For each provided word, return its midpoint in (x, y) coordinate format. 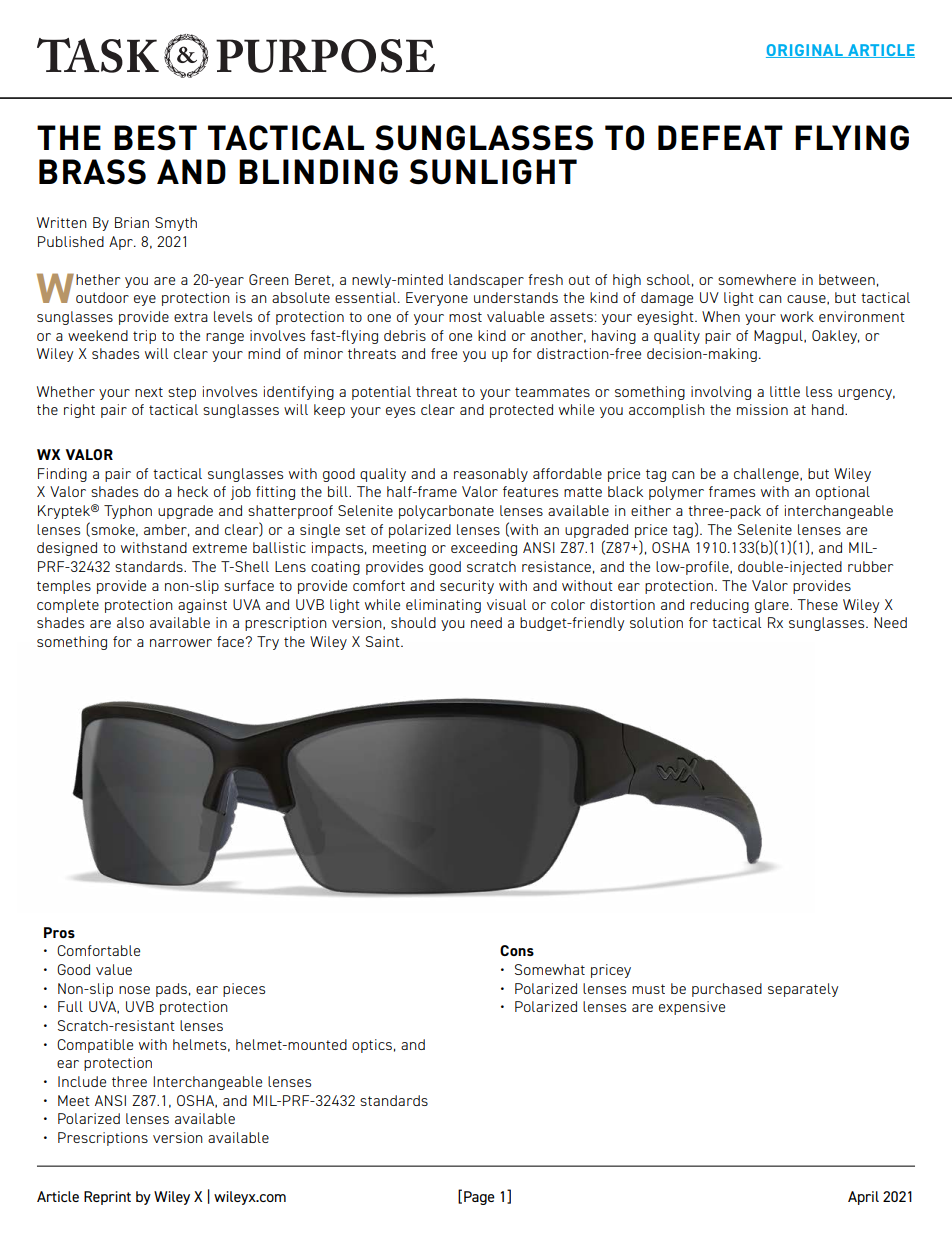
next (149, 392)
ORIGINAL (805, 51)
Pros (59, 932)
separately (803, 990)
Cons (517, 950)
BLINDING (318, 172)
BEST (155, 138)
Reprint (107, 1198)
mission (762, 409)
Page (479, 1198)
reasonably (491, 475)
